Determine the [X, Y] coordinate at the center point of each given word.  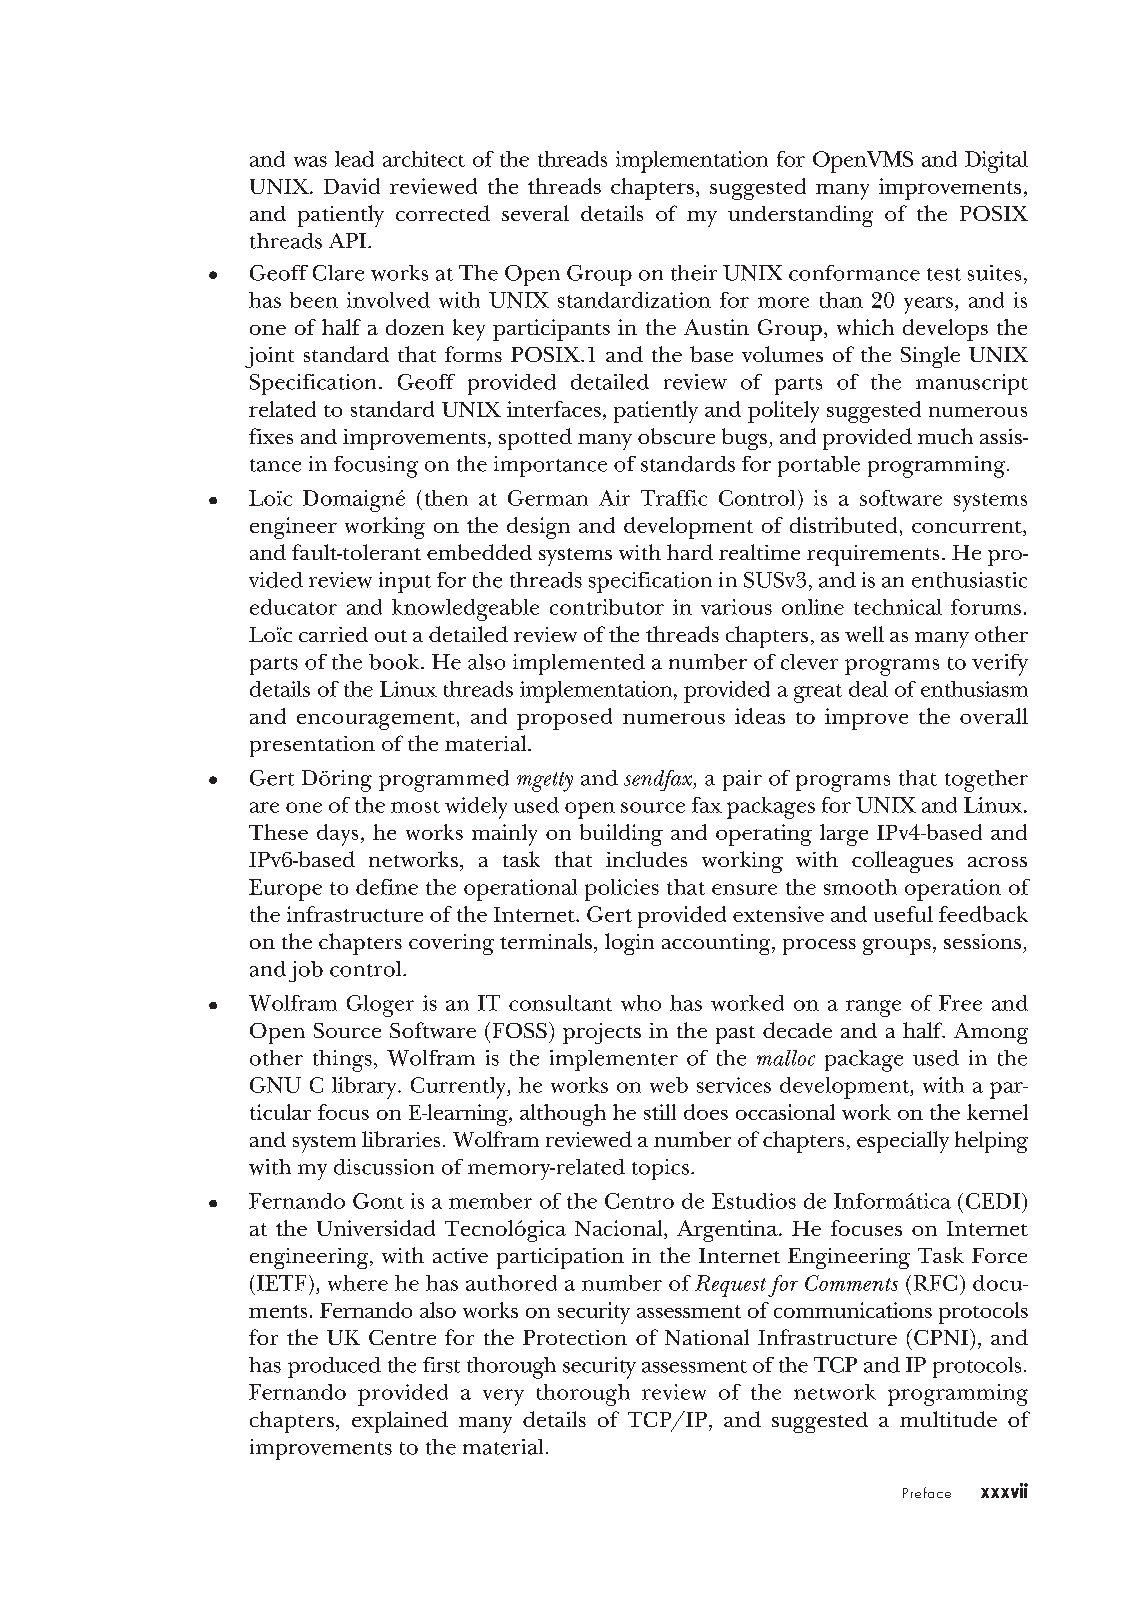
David [352, 186]
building [621, 835]
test [944, 274]
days [337, 835]
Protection [575, 1337]
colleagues [902, 862]
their [694, 273]
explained [400, 1422]
